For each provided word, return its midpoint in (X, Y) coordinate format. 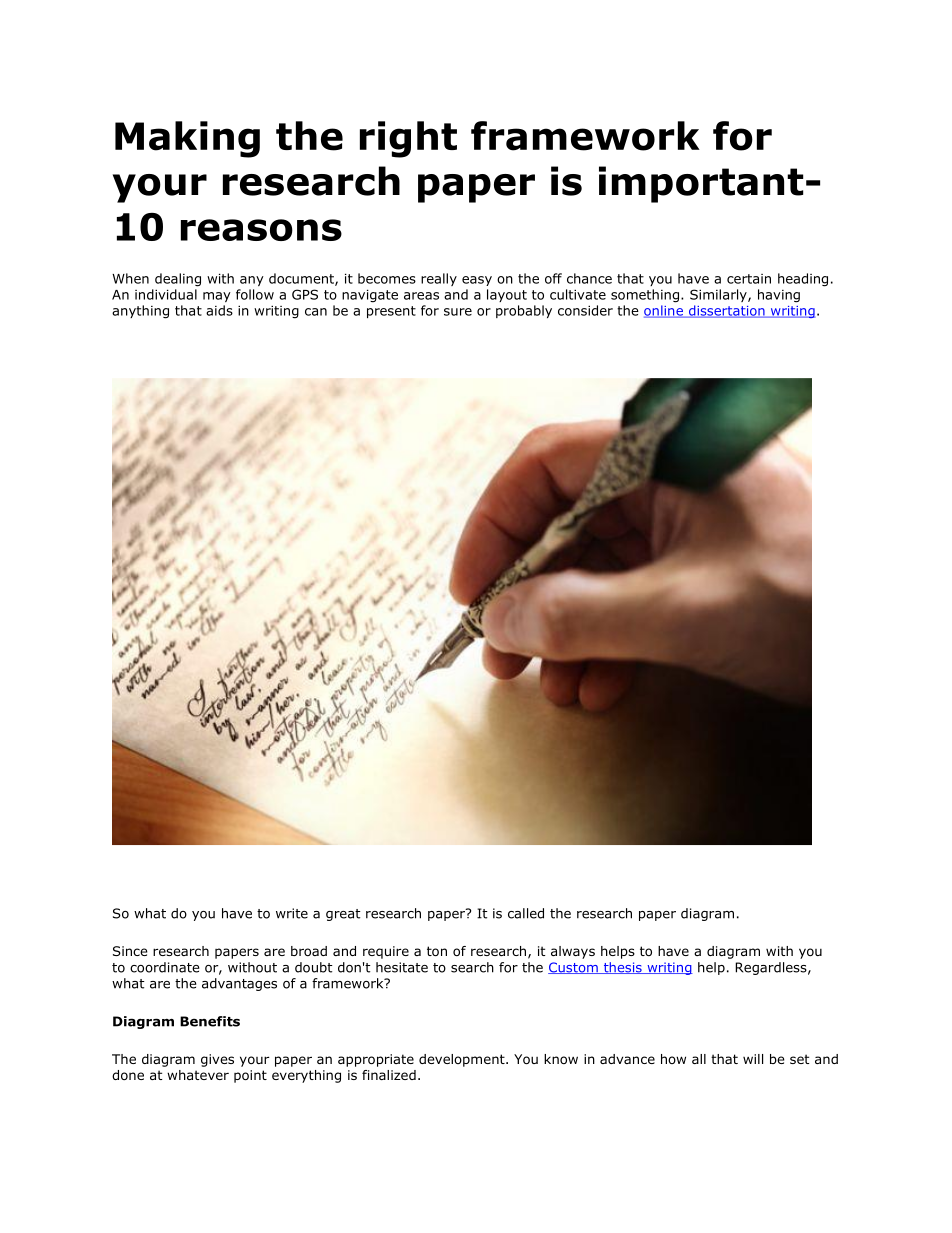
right (408, 139)
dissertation (726, 311)
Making (187, 139)
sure (458, 312)
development (463, 1060)
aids (219, 310)
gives (217, 1060)
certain (749, 279)
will (753, 1059)
